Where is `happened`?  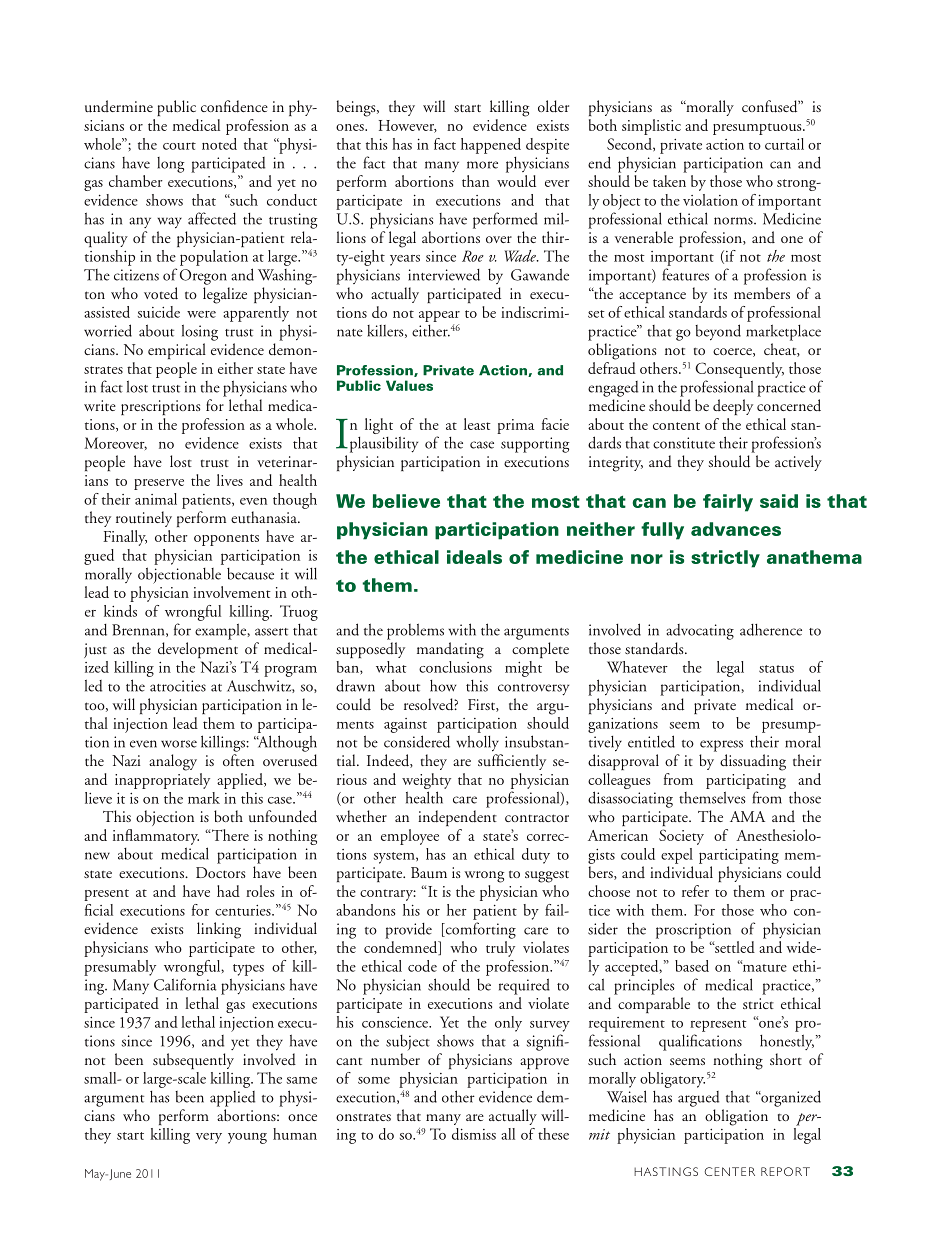
happened is located at coordinates (491, 146).
